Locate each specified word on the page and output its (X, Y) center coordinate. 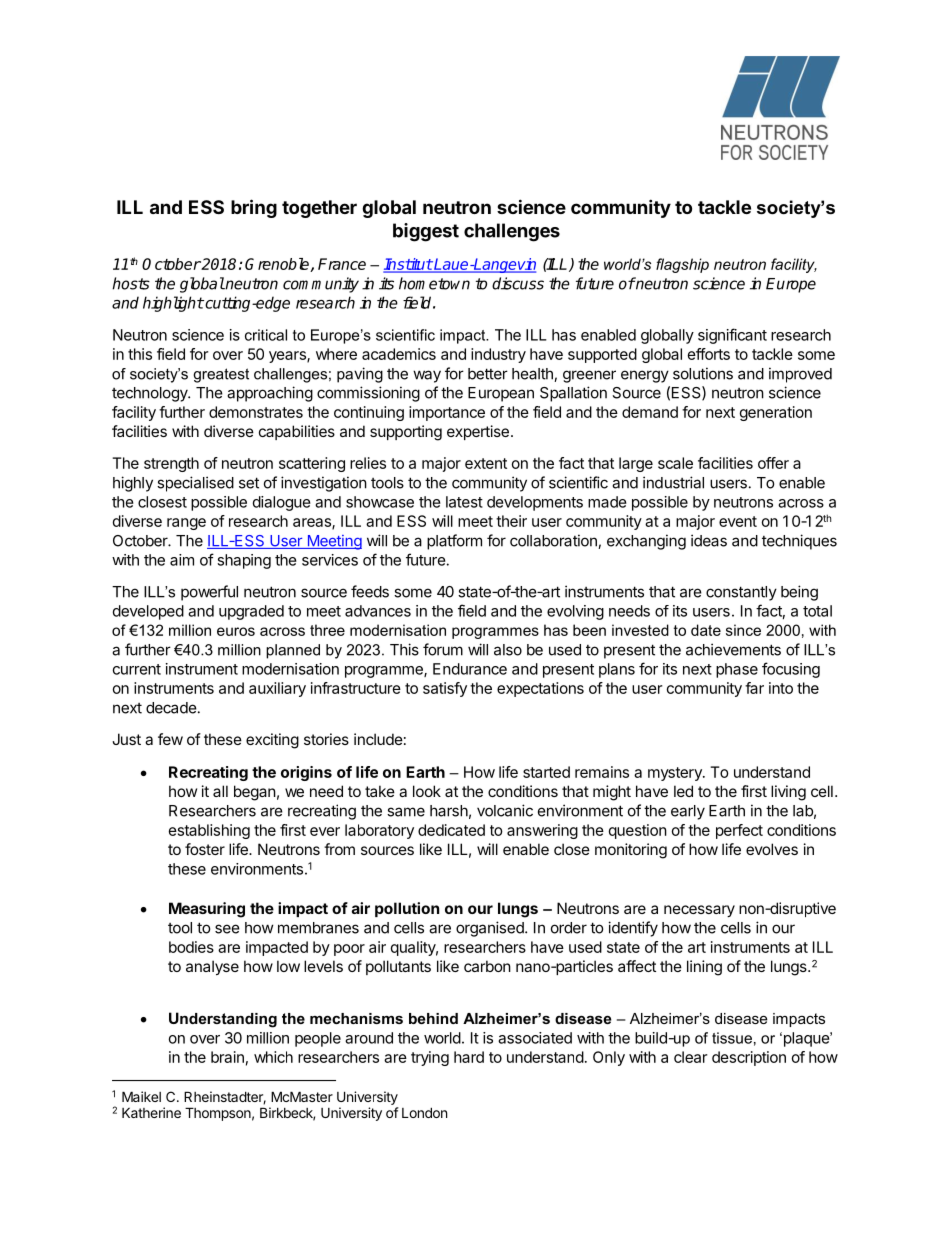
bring (254, 208)
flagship (682, 265)
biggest (426, 232)
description (749, 1058)
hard (469, 1057)
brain (227, 1057)
